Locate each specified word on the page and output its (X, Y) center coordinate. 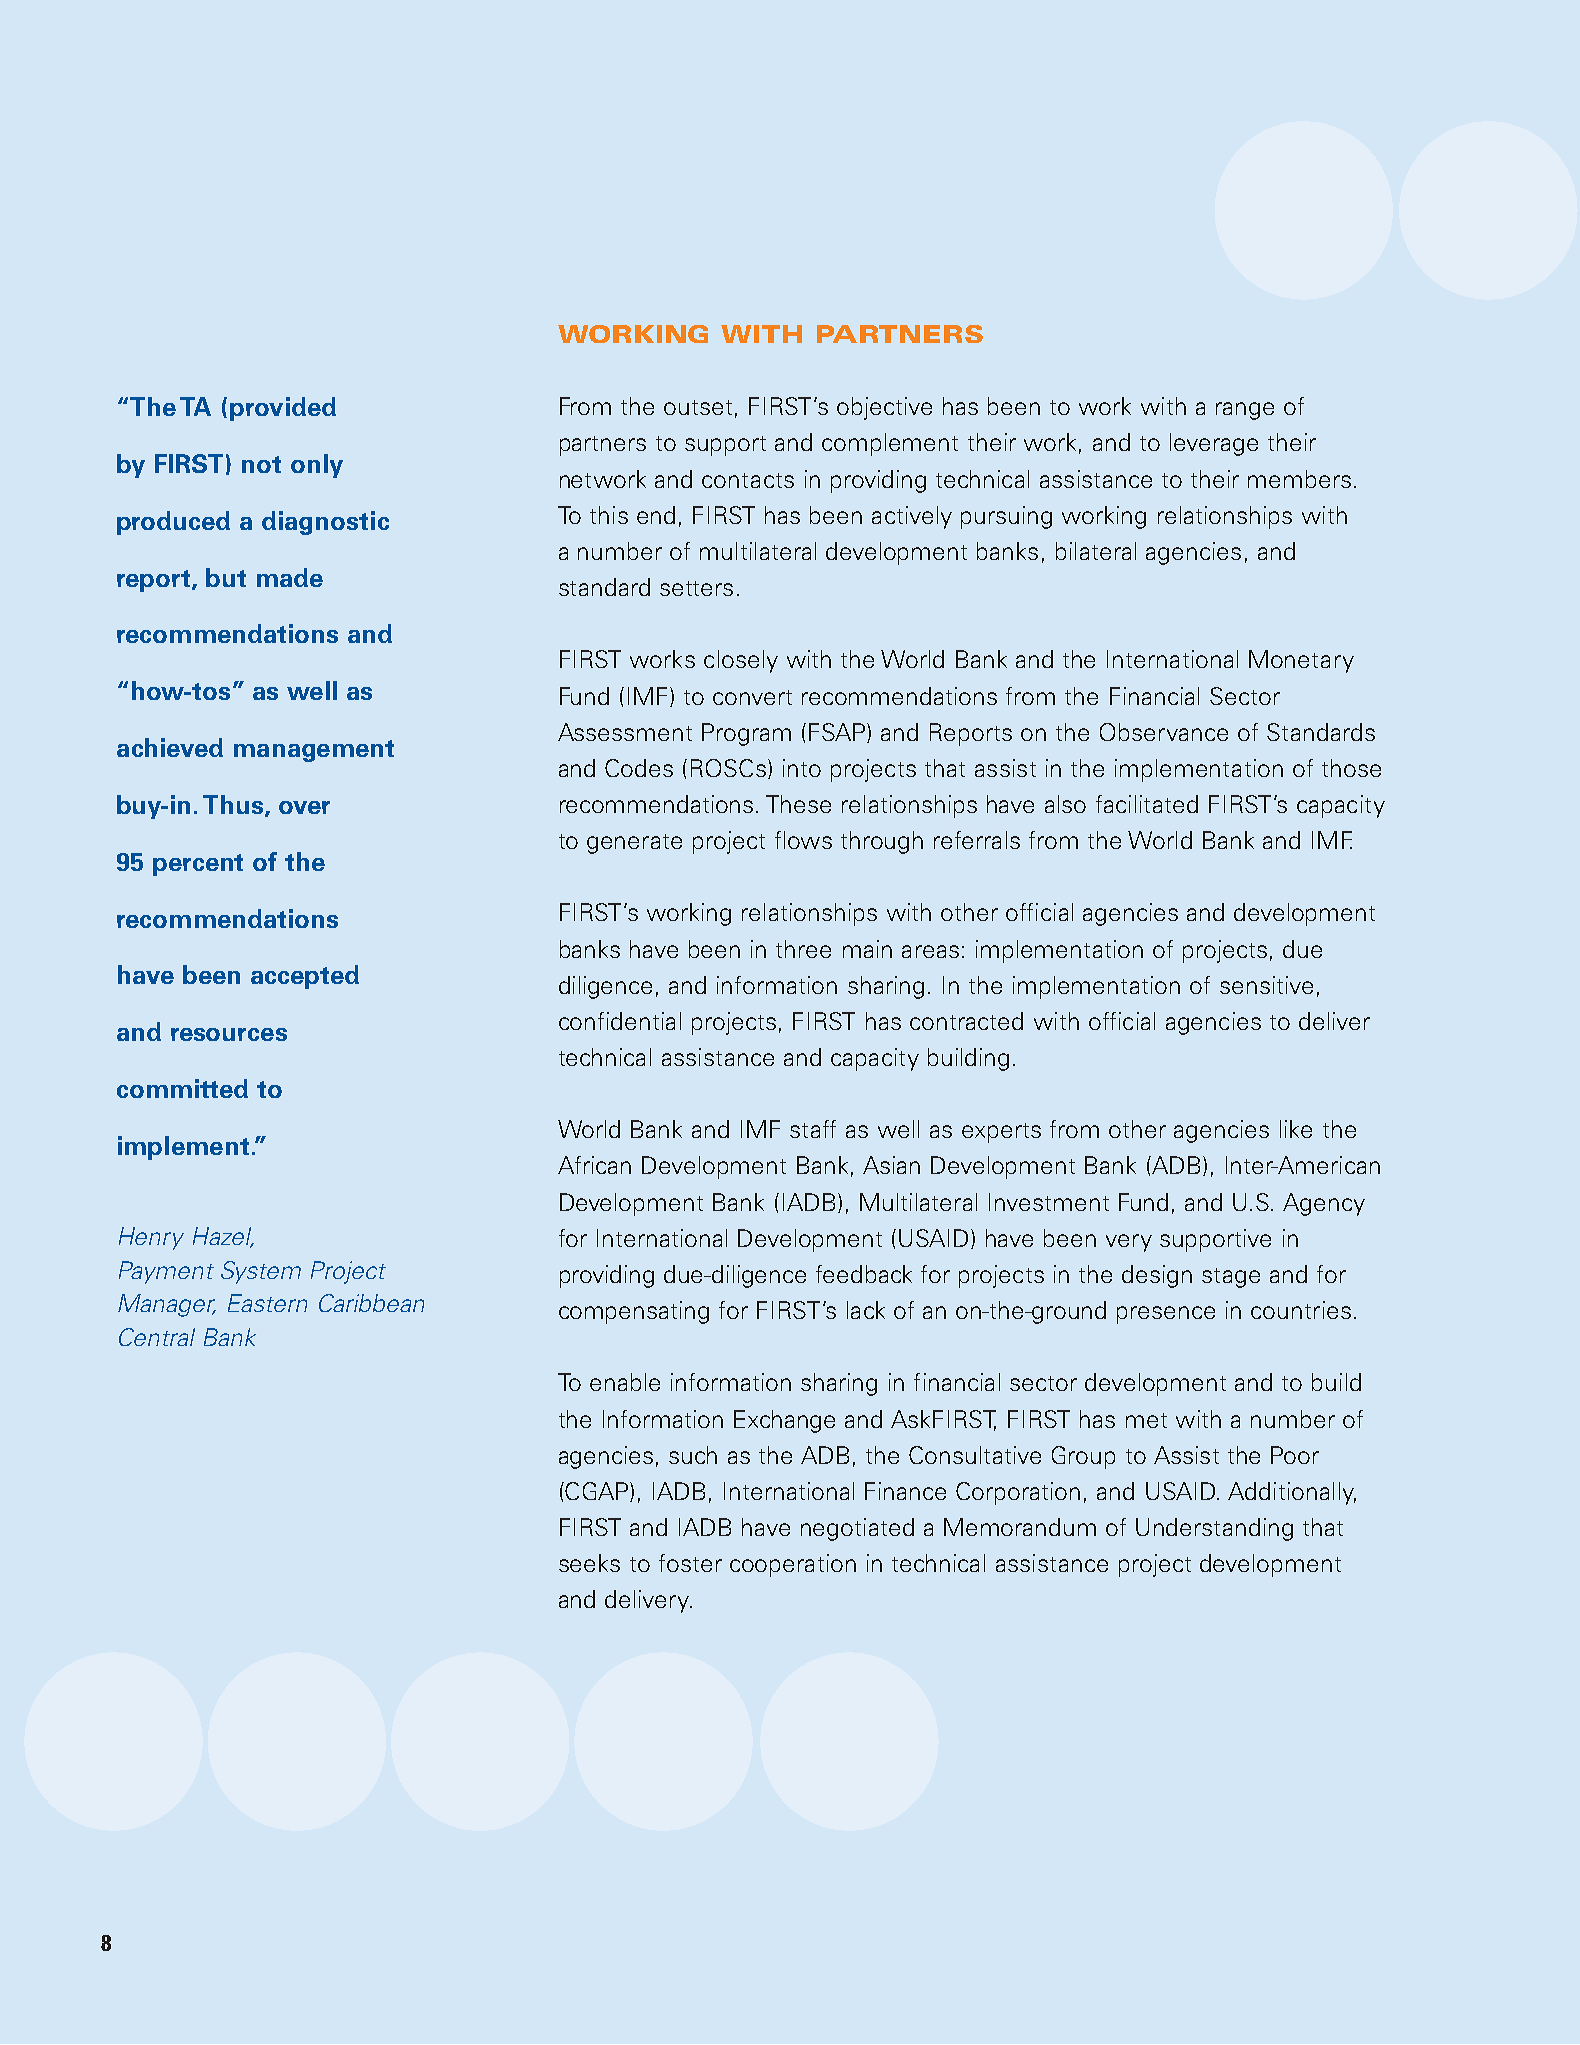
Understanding (1214, 1529)
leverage (1214, 444)
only (317, 466)
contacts (748, 480)
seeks (589, 1563)
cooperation (793, 1565)
